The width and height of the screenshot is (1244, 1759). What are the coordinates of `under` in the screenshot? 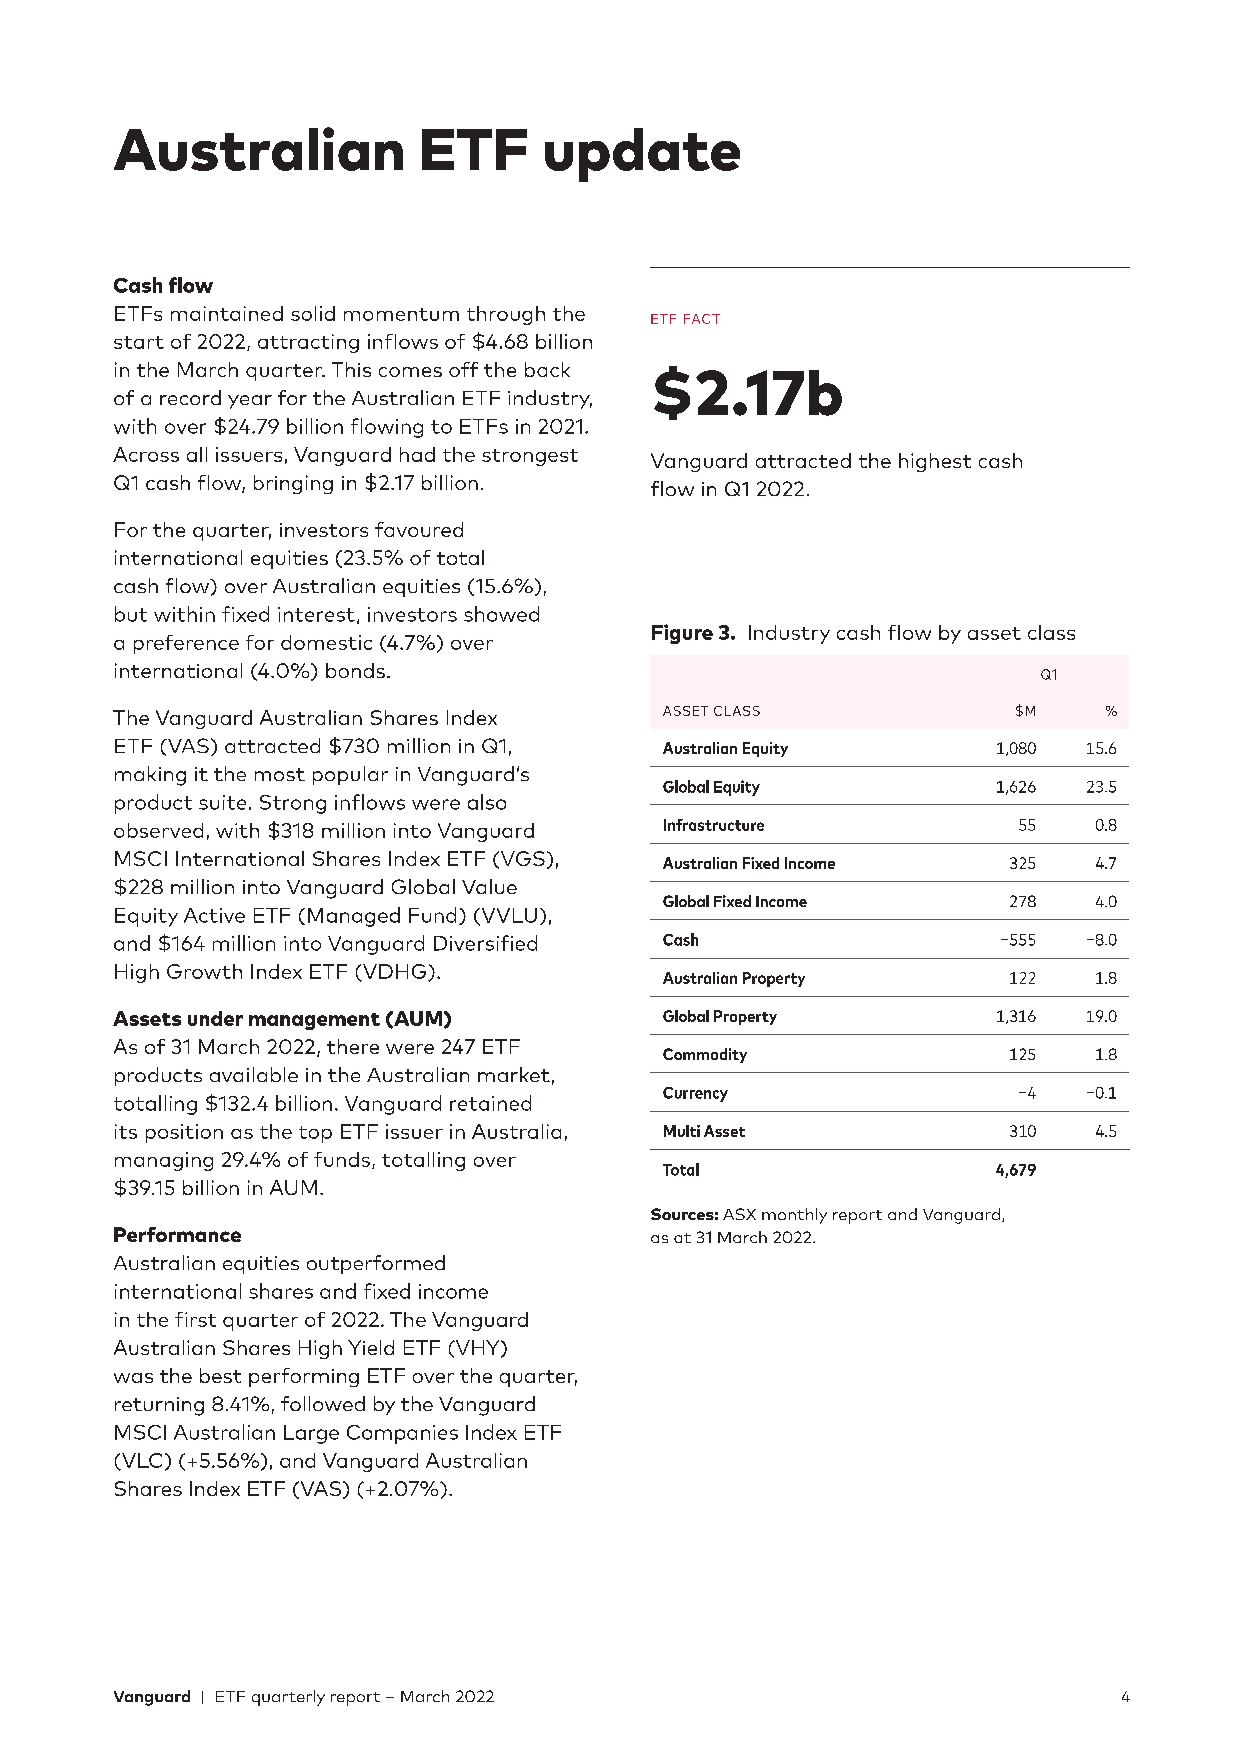 It's located at (215, 1018).
